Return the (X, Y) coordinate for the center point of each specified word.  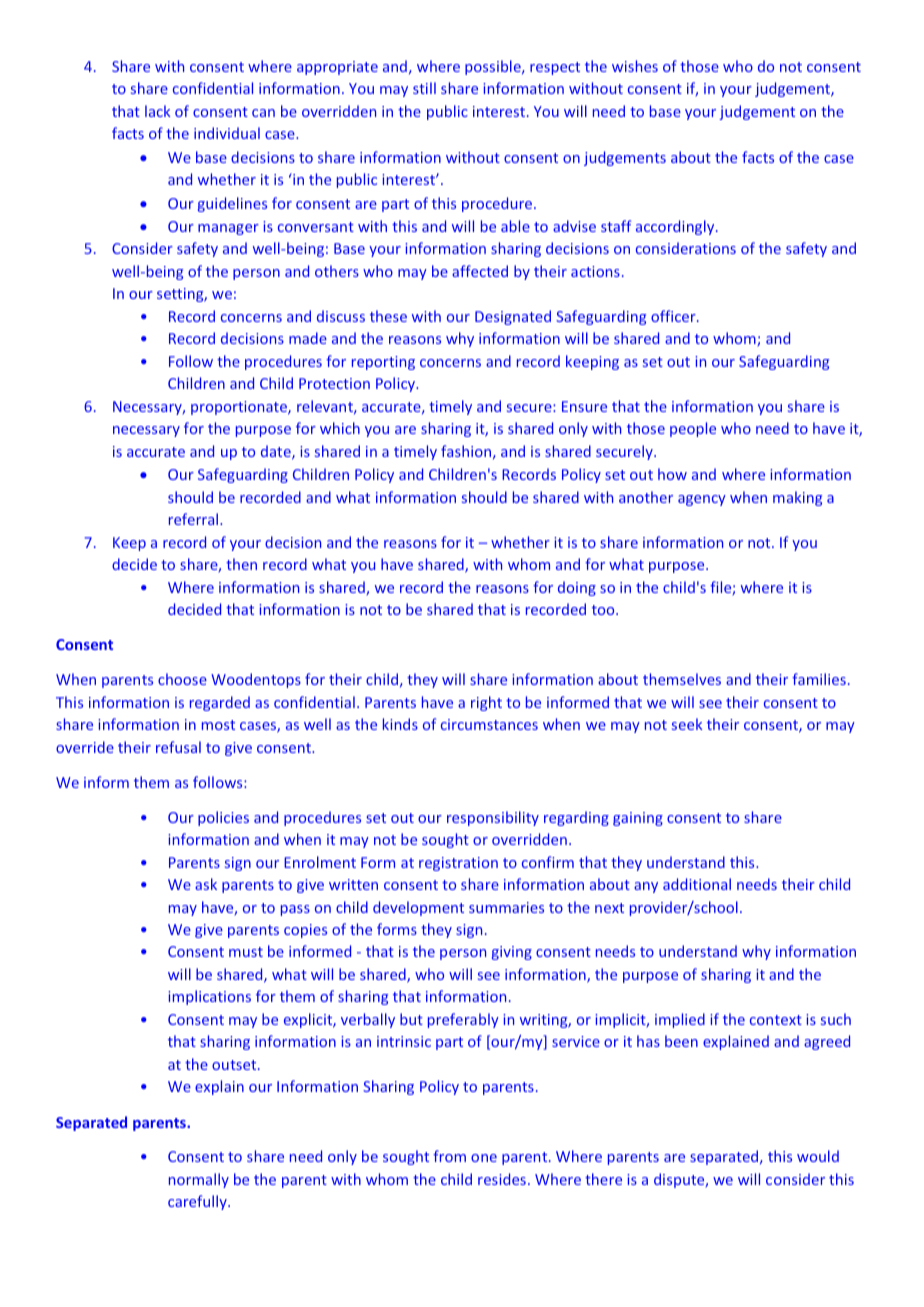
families (819, 679)
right (486, 703)
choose (182, 679)
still (424, 88)
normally (199, 1180)
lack (157, 111)
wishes (635, 66)
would (818, 1156)
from (449, 1156)
